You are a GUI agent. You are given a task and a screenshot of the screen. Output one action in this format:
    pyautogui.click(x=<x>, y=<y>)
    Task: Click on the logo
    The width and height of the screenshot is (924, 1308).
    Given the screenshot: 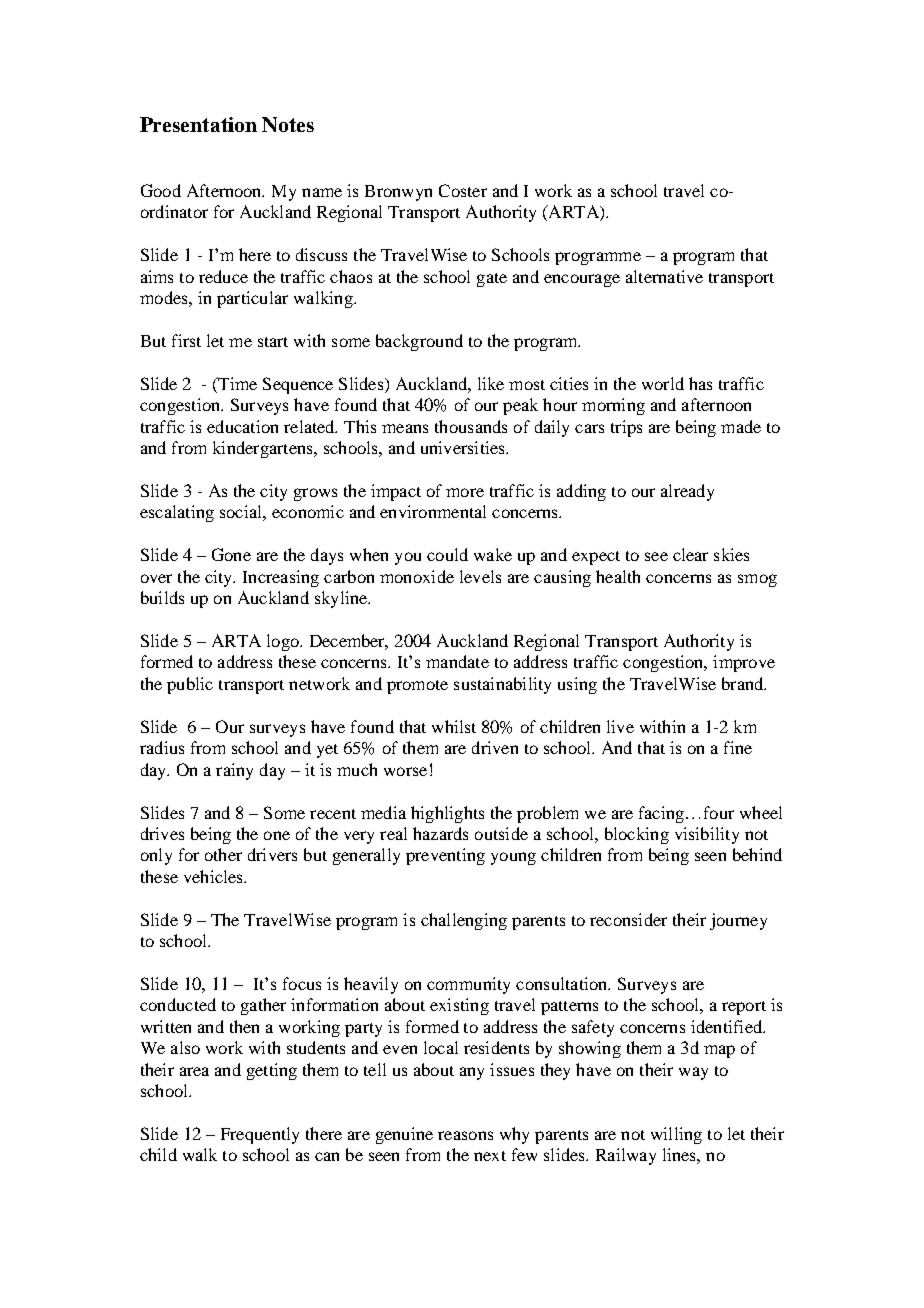 What is the action you would take?
    pyautogui.click(x=284, y=642)
